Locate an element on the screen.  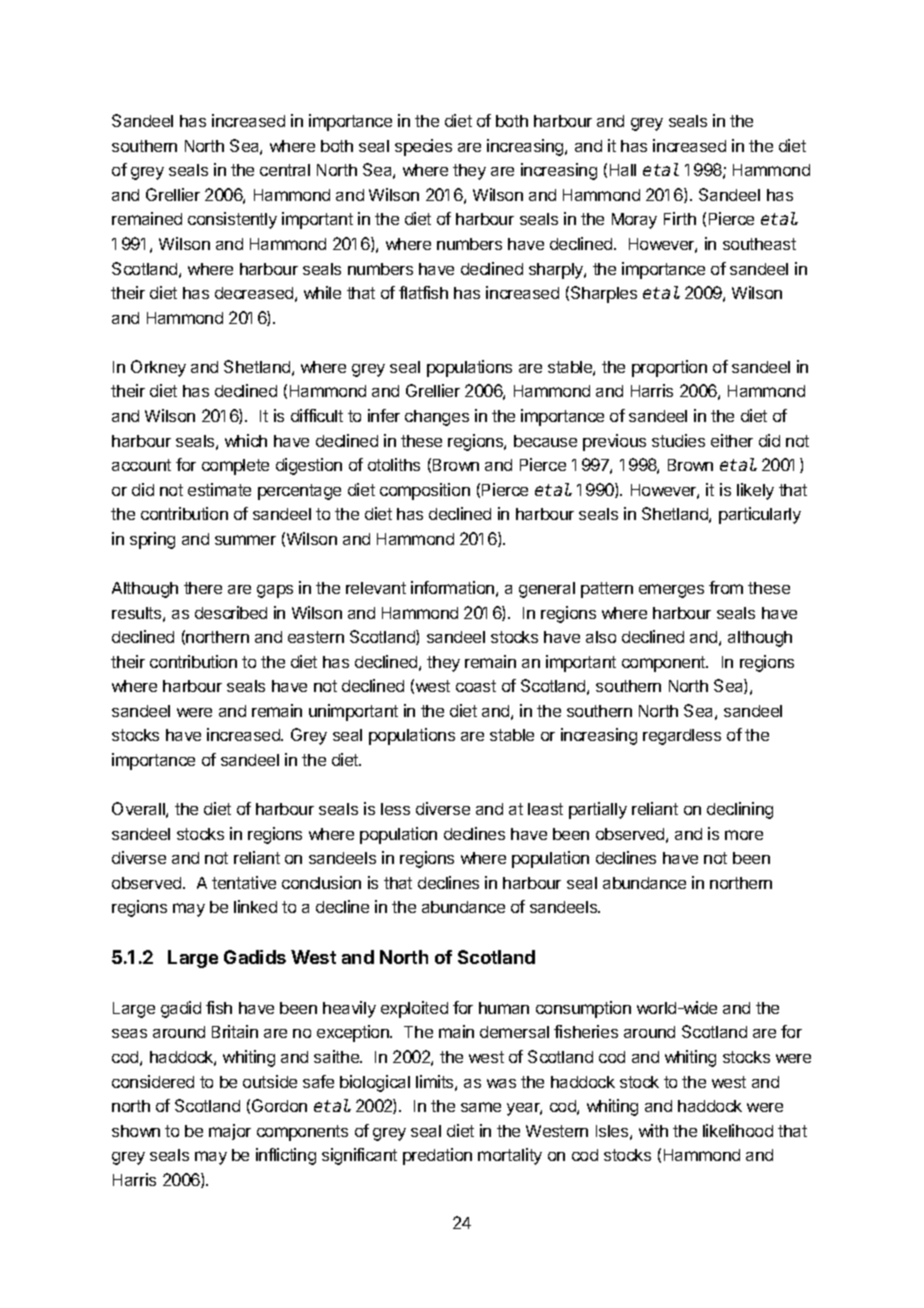
consistently is located at coordinates (232, 220).
